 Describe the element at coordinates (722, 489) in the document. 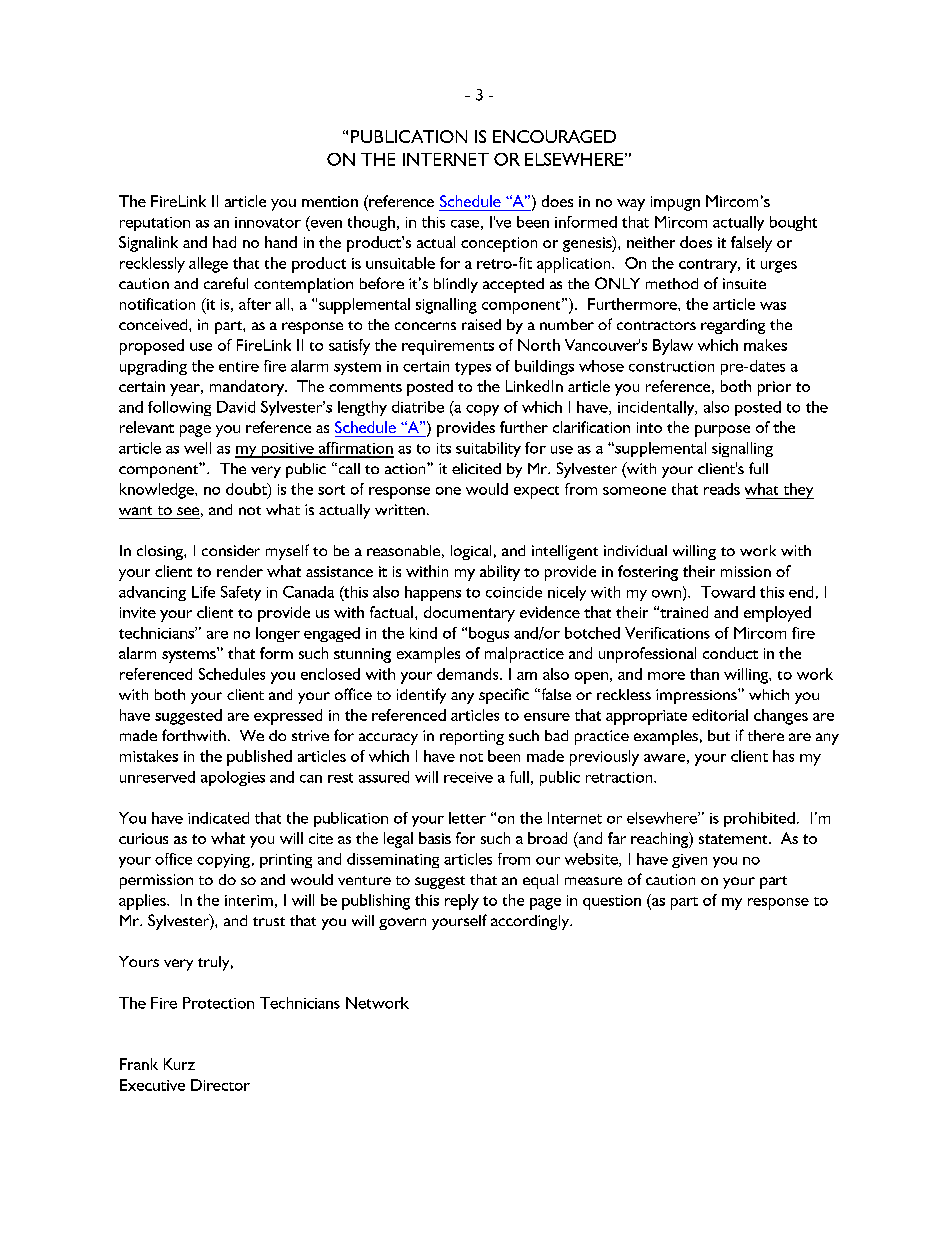

I see `reads` at that location.
